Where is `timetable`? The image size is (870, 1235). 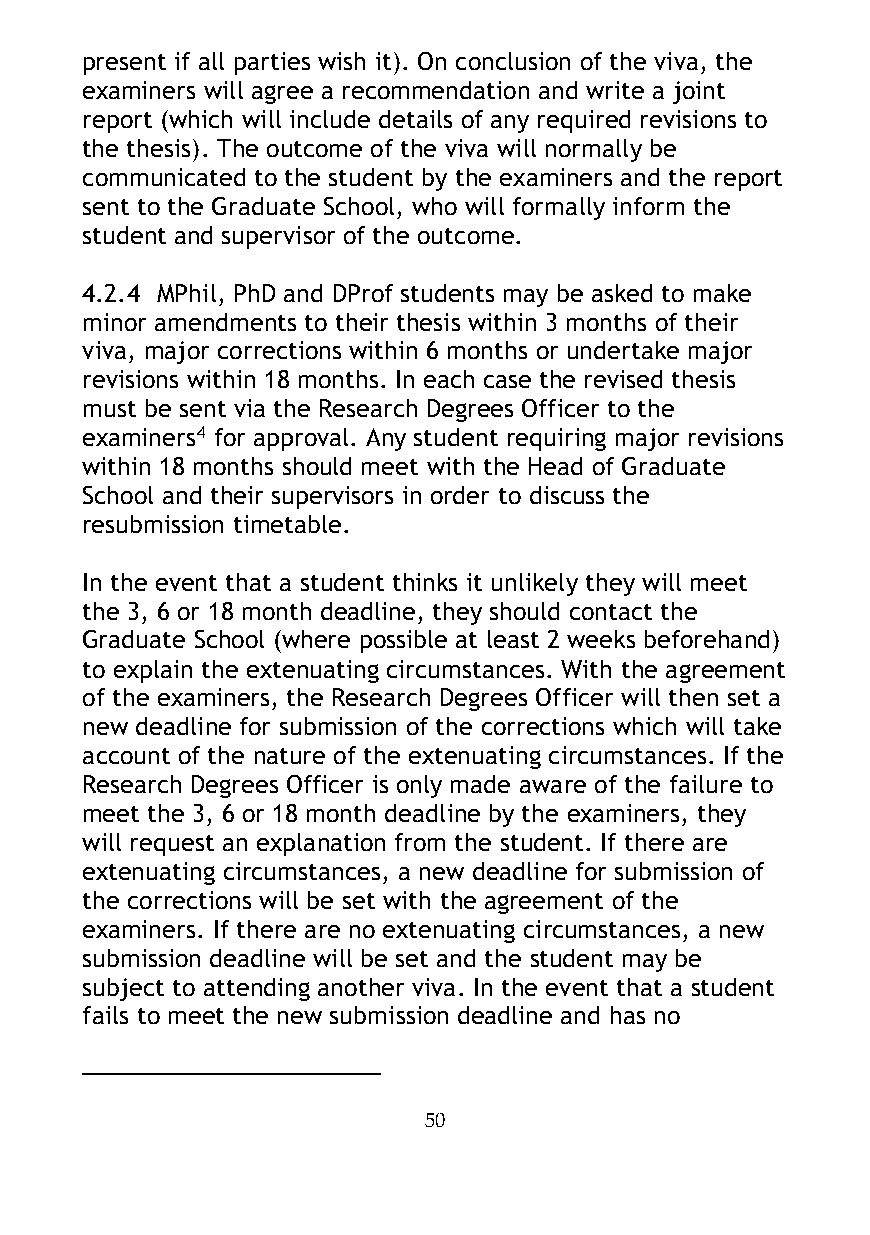 timetable is located at coordinates (287, 524).
